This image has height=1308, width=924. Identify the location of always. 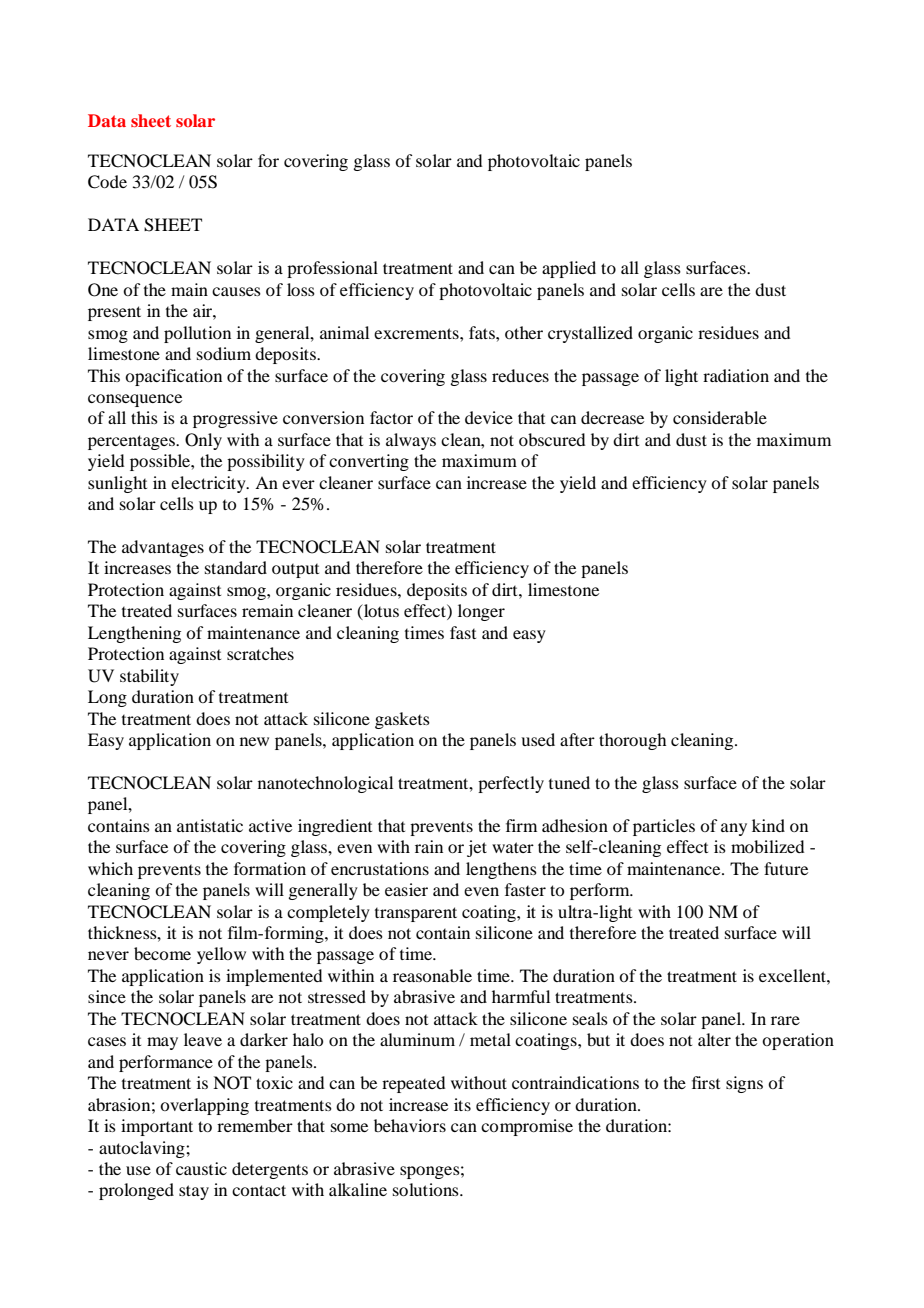
(411, 441).
